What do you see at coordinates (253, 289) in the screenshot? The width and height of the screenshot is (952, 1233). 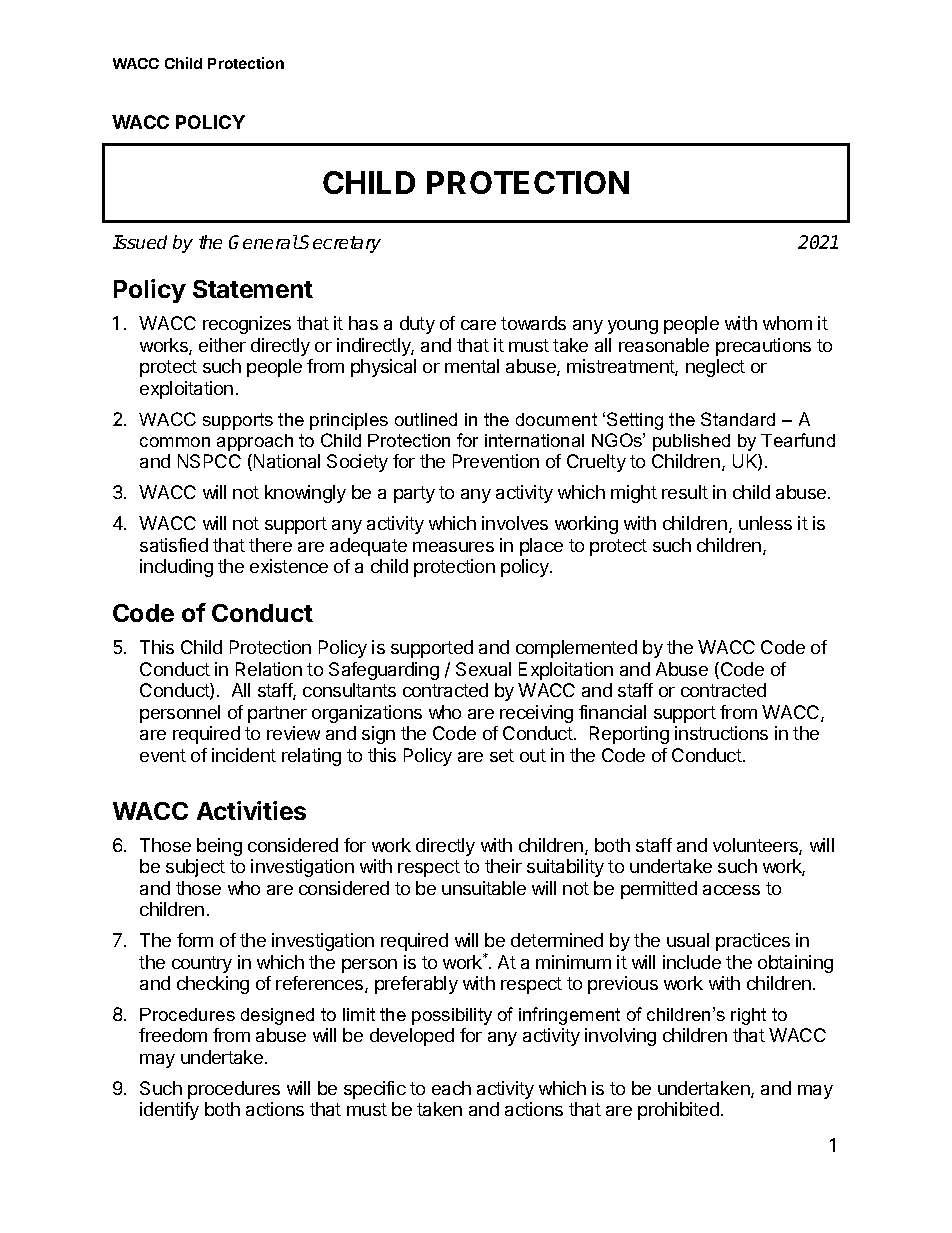 I see `Statement` at bounding box center [253, 289].
